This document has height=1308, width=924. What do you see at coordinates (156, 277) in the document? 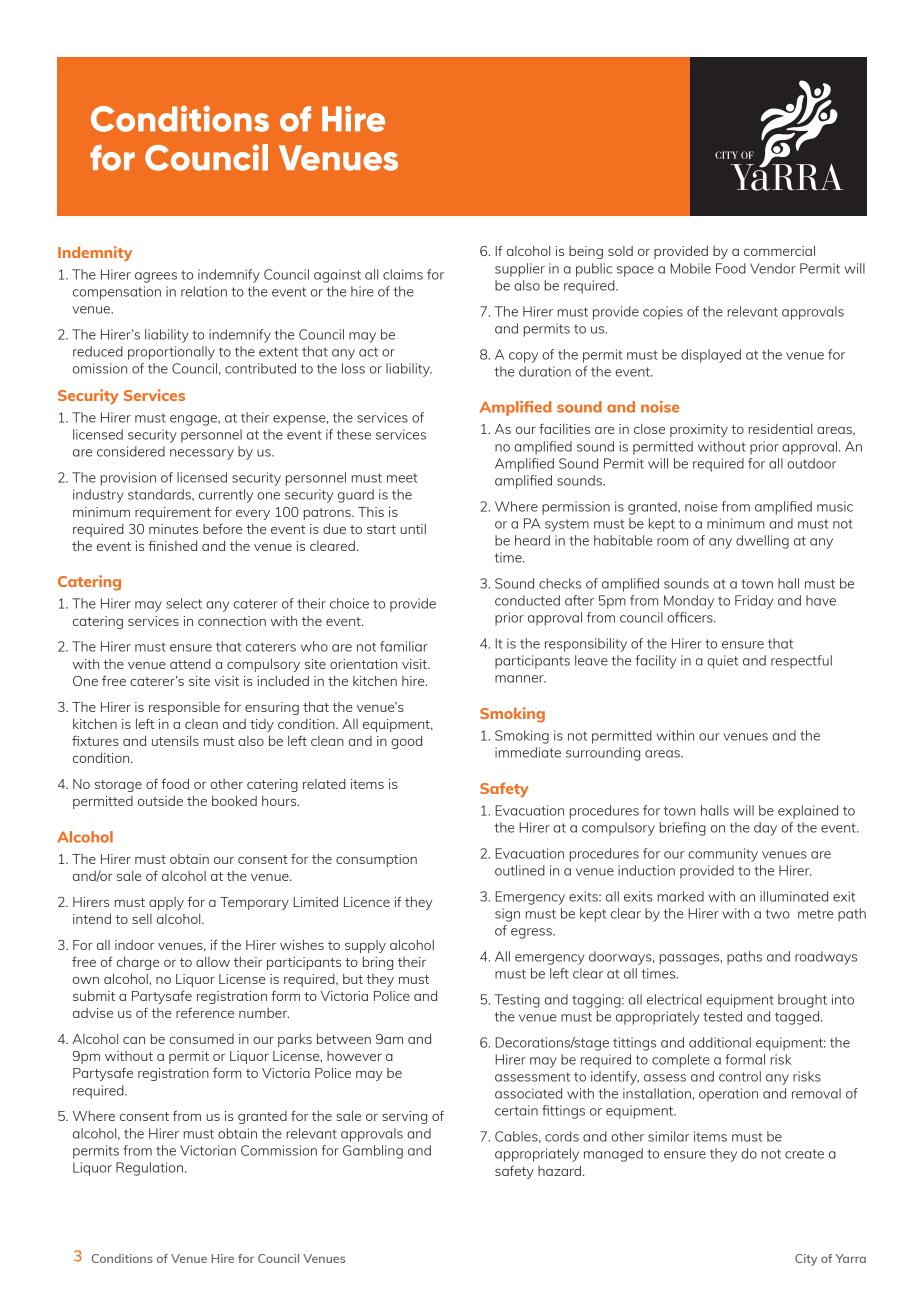
I see `agrees` at bounding box center [156, 277].
